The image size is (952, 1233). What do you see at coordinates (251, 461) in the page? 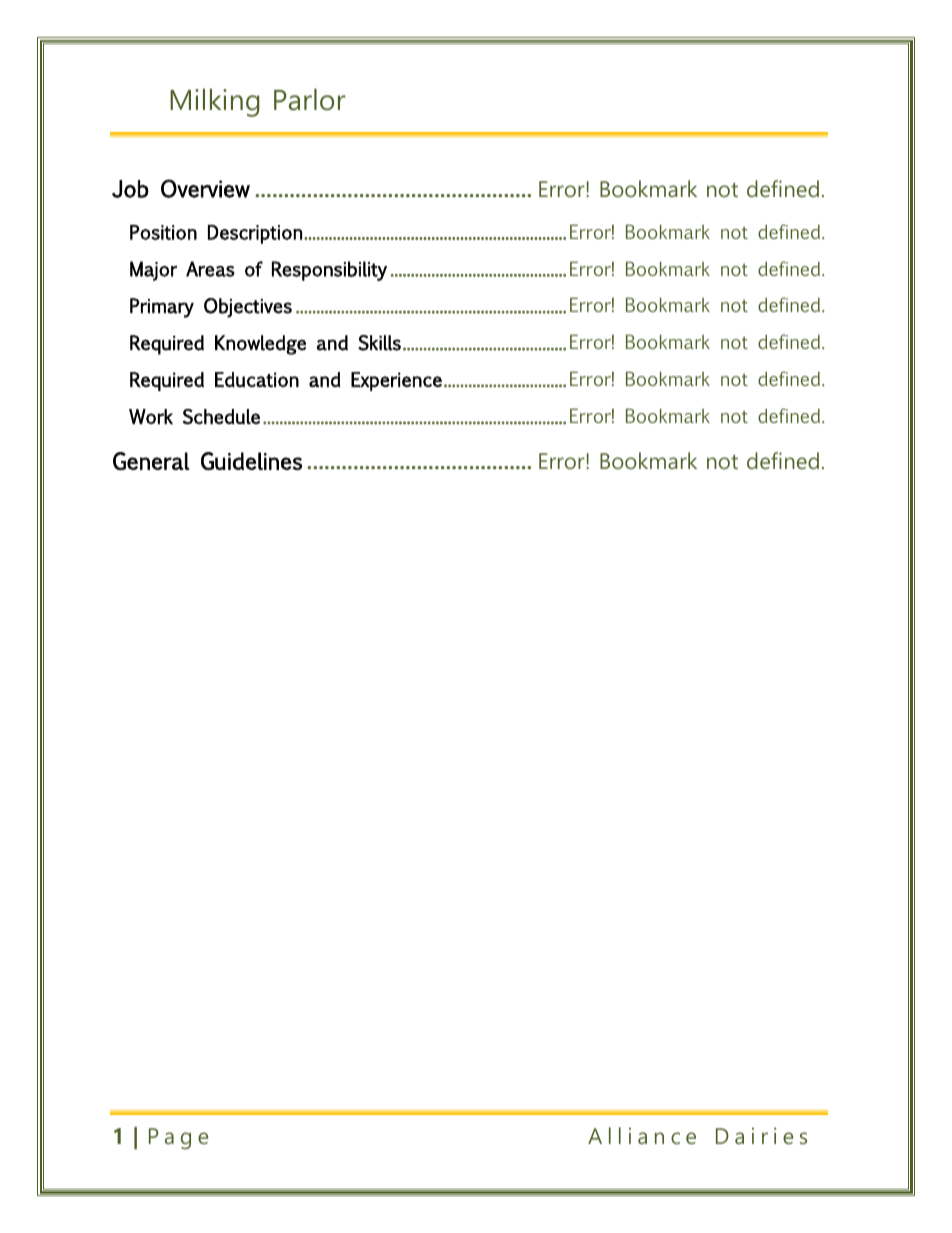
I see `Guidelines` at bounding box center [251, 461].
